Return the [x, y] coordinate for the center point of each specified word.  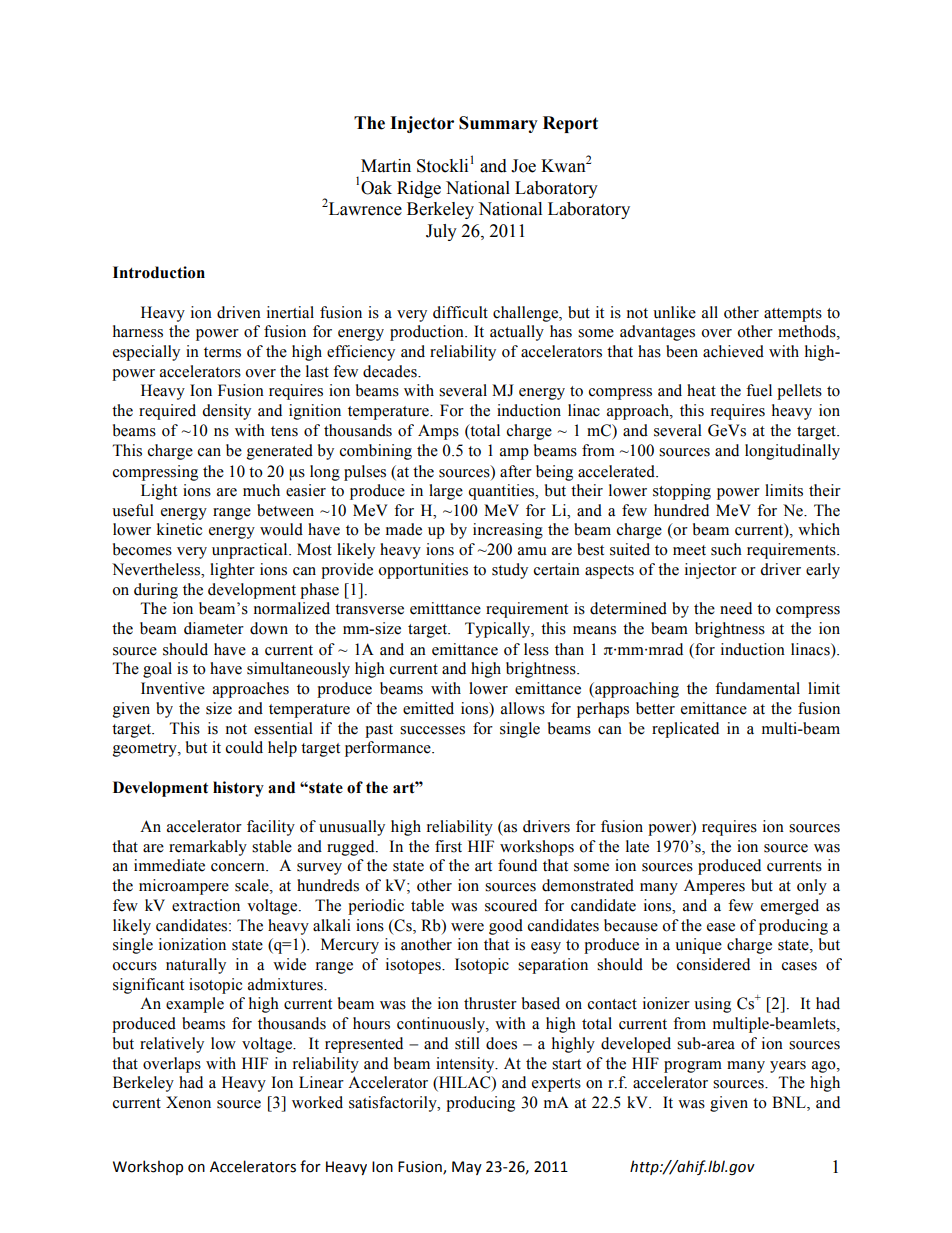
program [693, 1067]
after [516, 471]
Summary [498, 124]
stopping [682, 492]
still [467, 1043]
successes [432, 730]
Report [570, 124]
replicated [685, 730]
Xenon [188, 1102]
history [238, 789]
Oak [376, 188]
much [261, 490]
